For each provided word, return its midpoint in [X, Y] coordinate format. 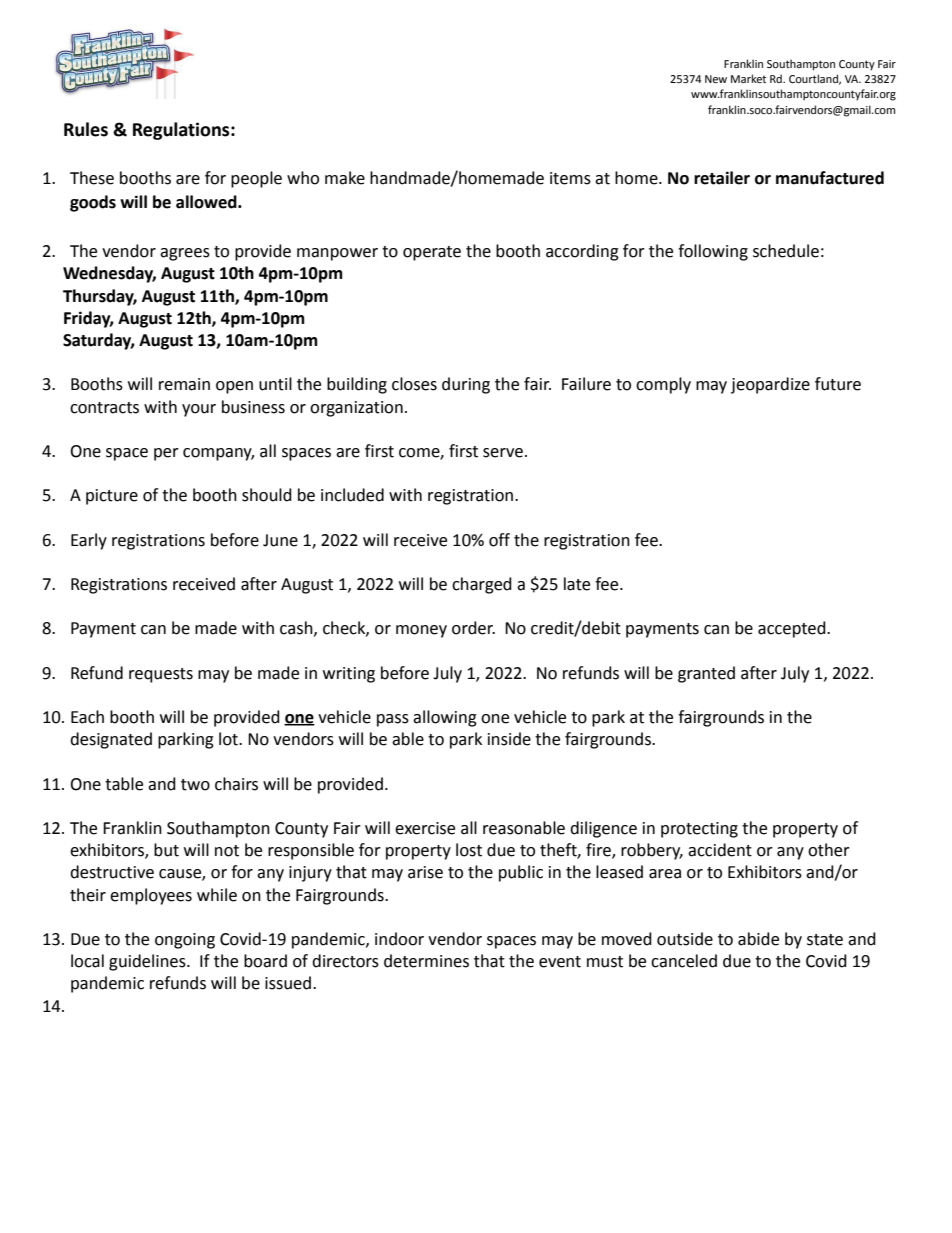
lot [229, 739]
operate [432, 253]
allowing [445, 718]
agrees [185, 254]
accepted [793, 629]
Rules [86, 129]
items [570, 178]
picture [112, 497]
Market [748, 78]
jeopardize [770, 385]
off [499, 540]
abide [758, 939]
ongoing [185, 941]
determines [426, 961]
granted [706, 674]
